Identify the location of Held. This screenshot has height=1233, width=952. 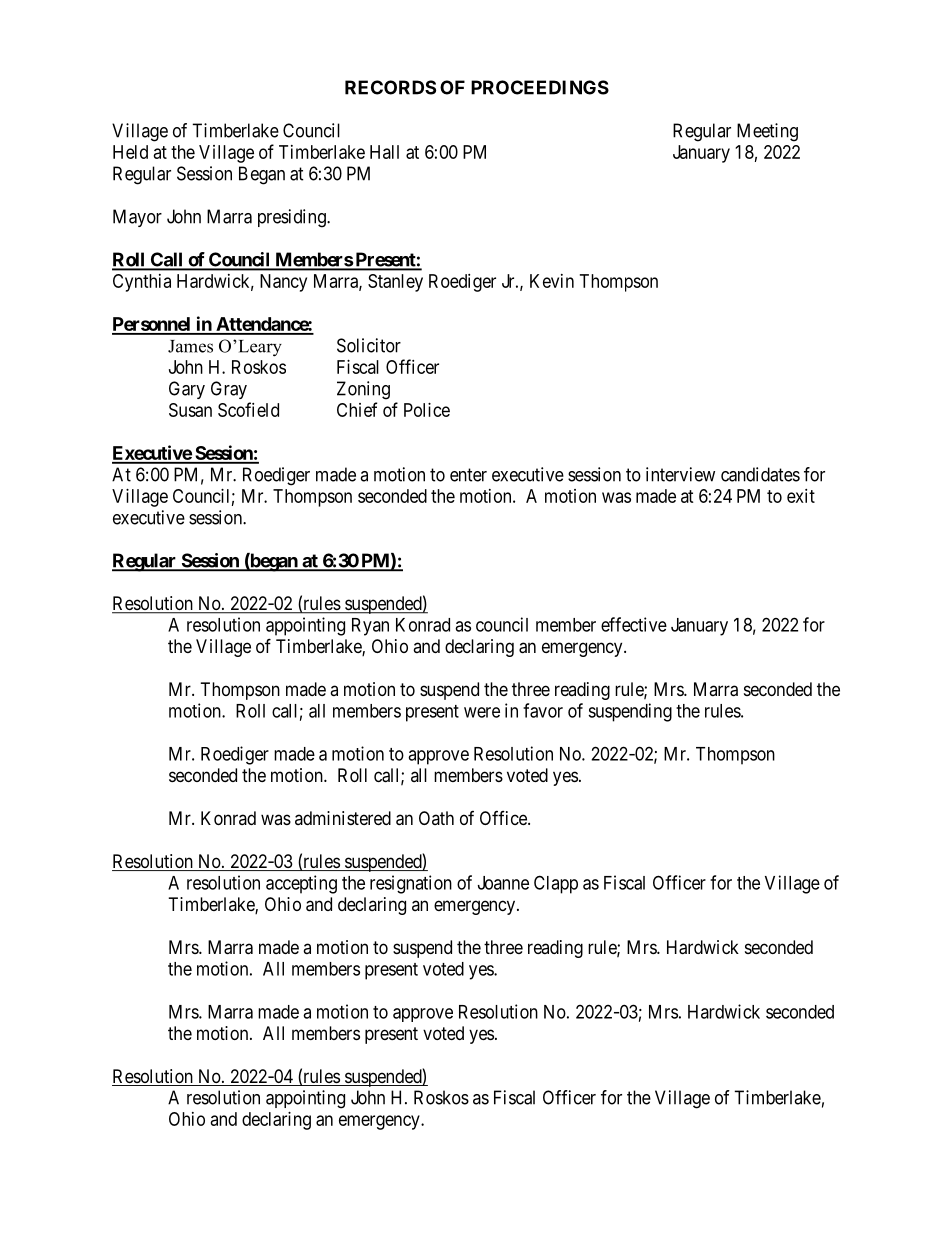
(130, 152).
